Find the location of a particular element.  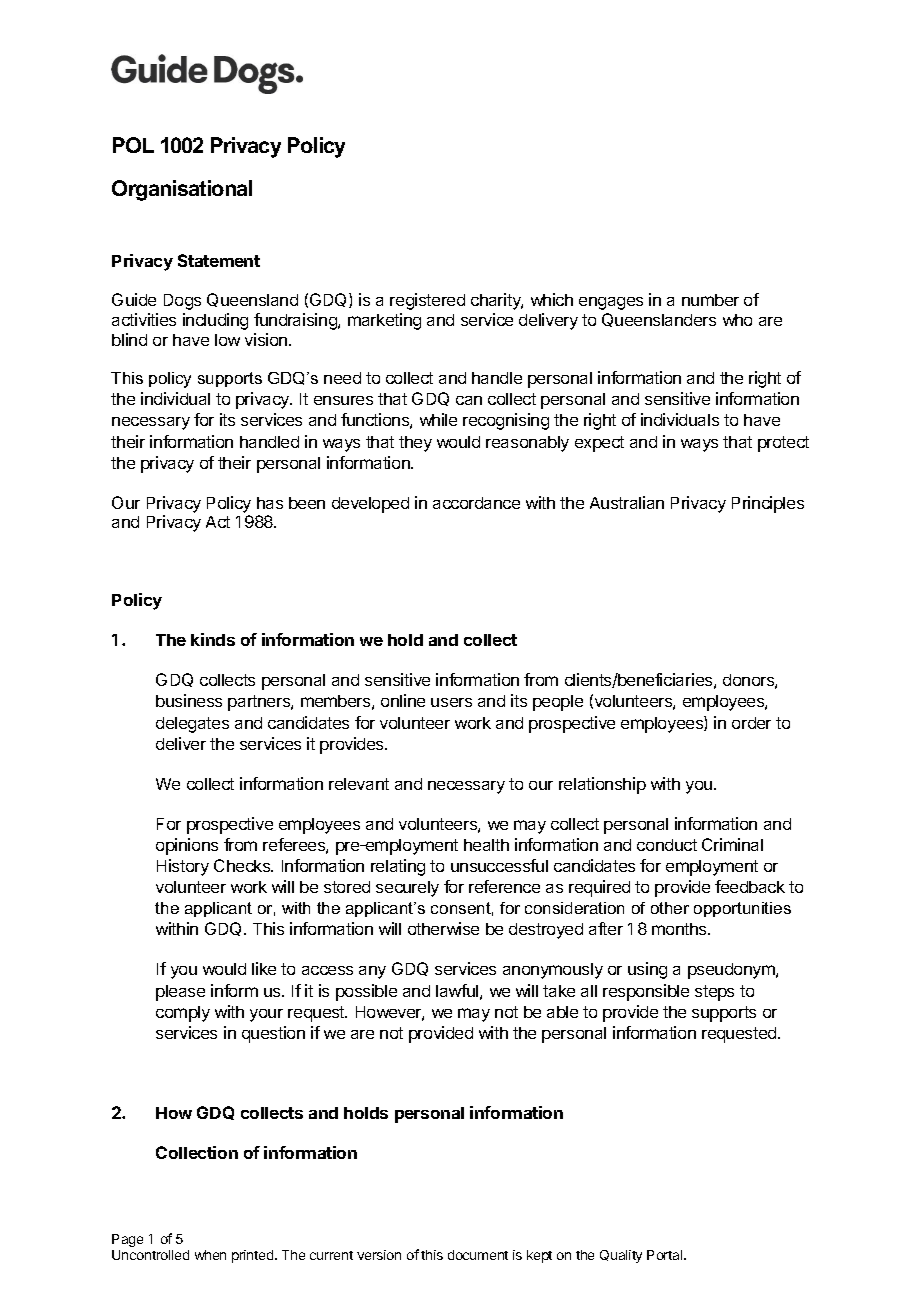

Portal is located at coordinates (666, 1255).
